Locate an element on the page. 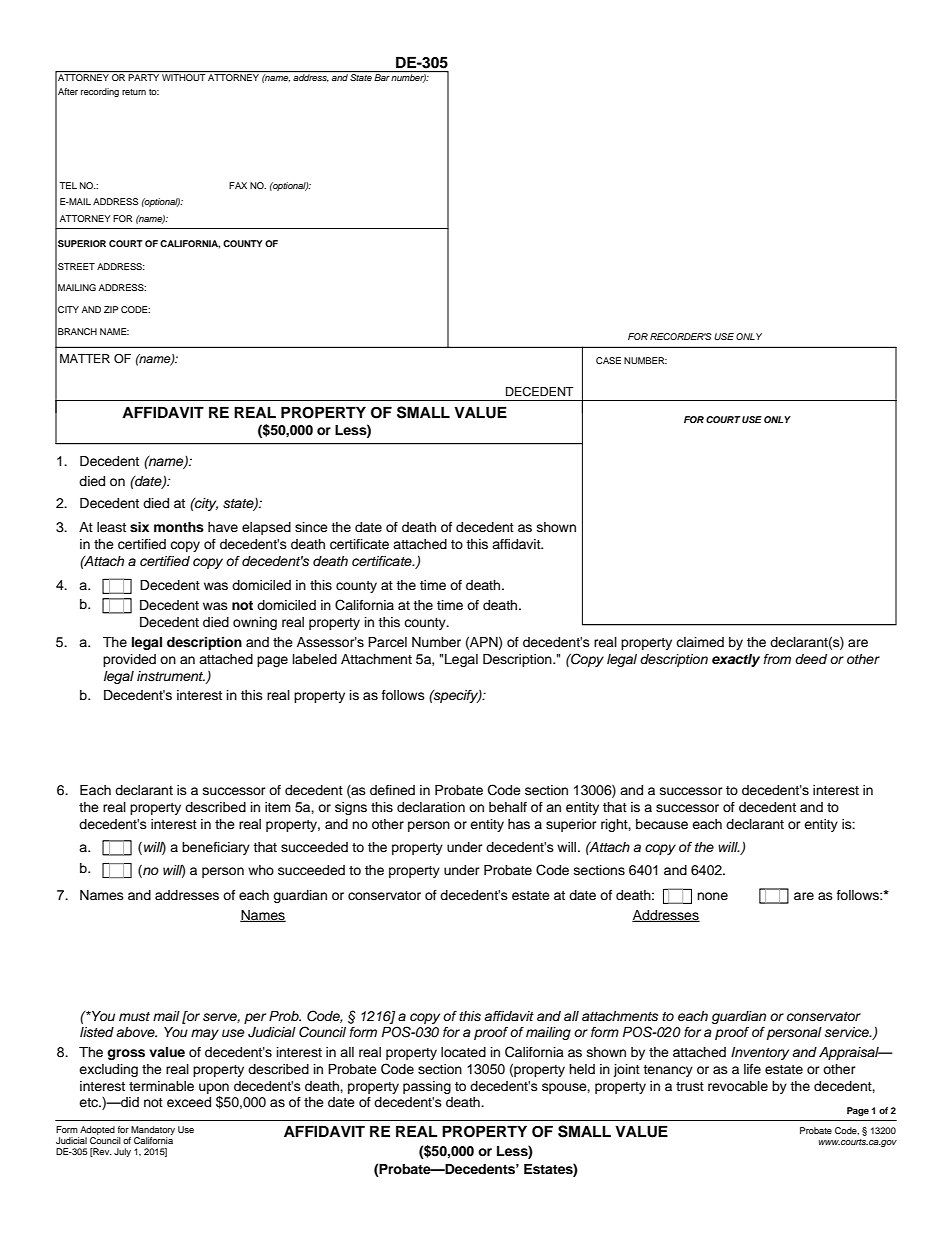 The height and width of the document is (1233, 952). CASE is located at coordinates (608, 360).
